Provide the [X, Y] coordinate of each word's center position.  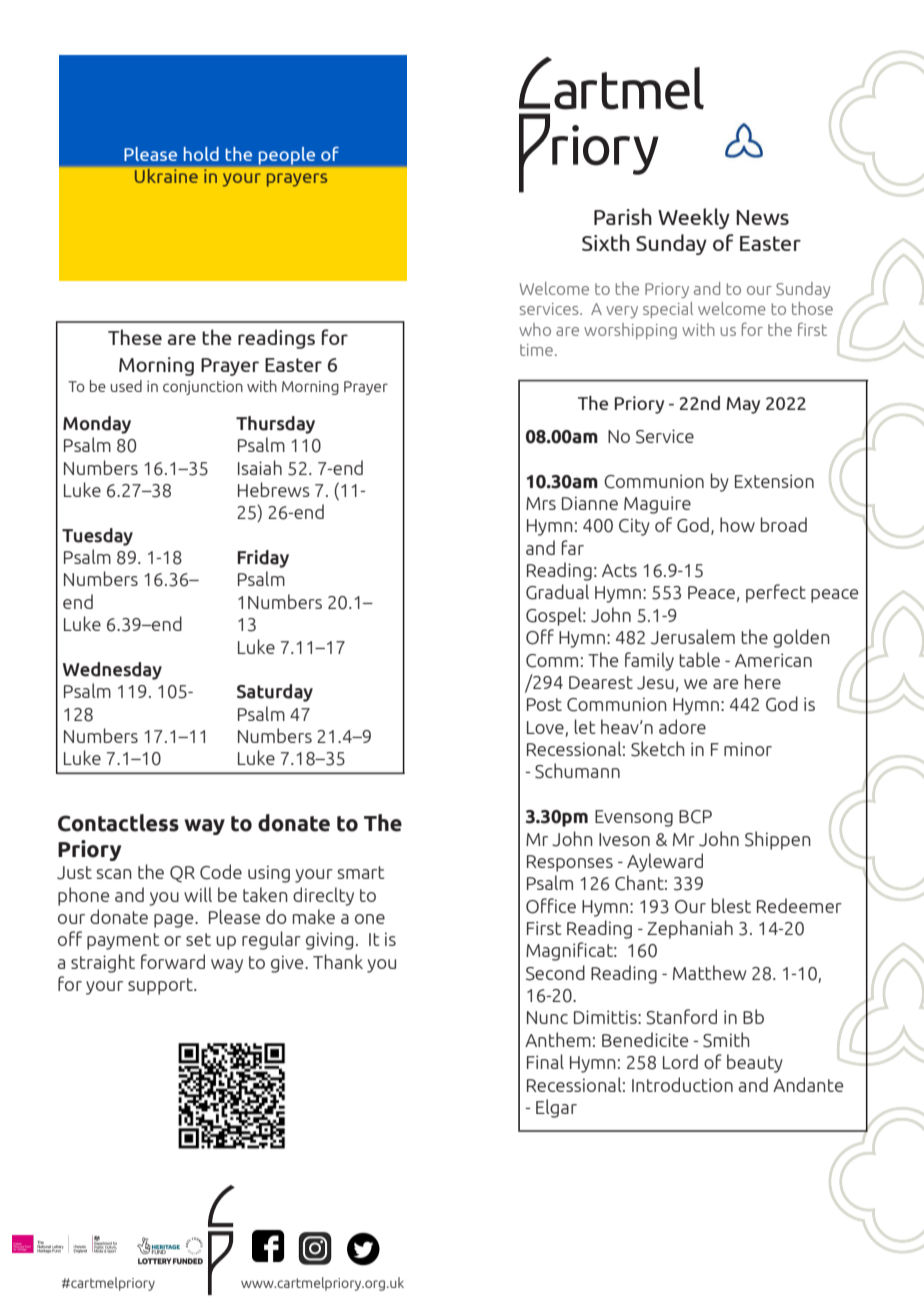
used [126, 386]
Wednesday [112, 671]
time [536, 350]
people [287, 156]
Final [545, 1061]
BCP [695, 817]
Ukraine [166, 176]
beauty [755, 1063]
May [743, 405]
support [161, 986]
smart [361, 872]
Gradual [557, 592]
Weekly [694, 218]
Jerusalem [693, 637]
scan [114, 874]
